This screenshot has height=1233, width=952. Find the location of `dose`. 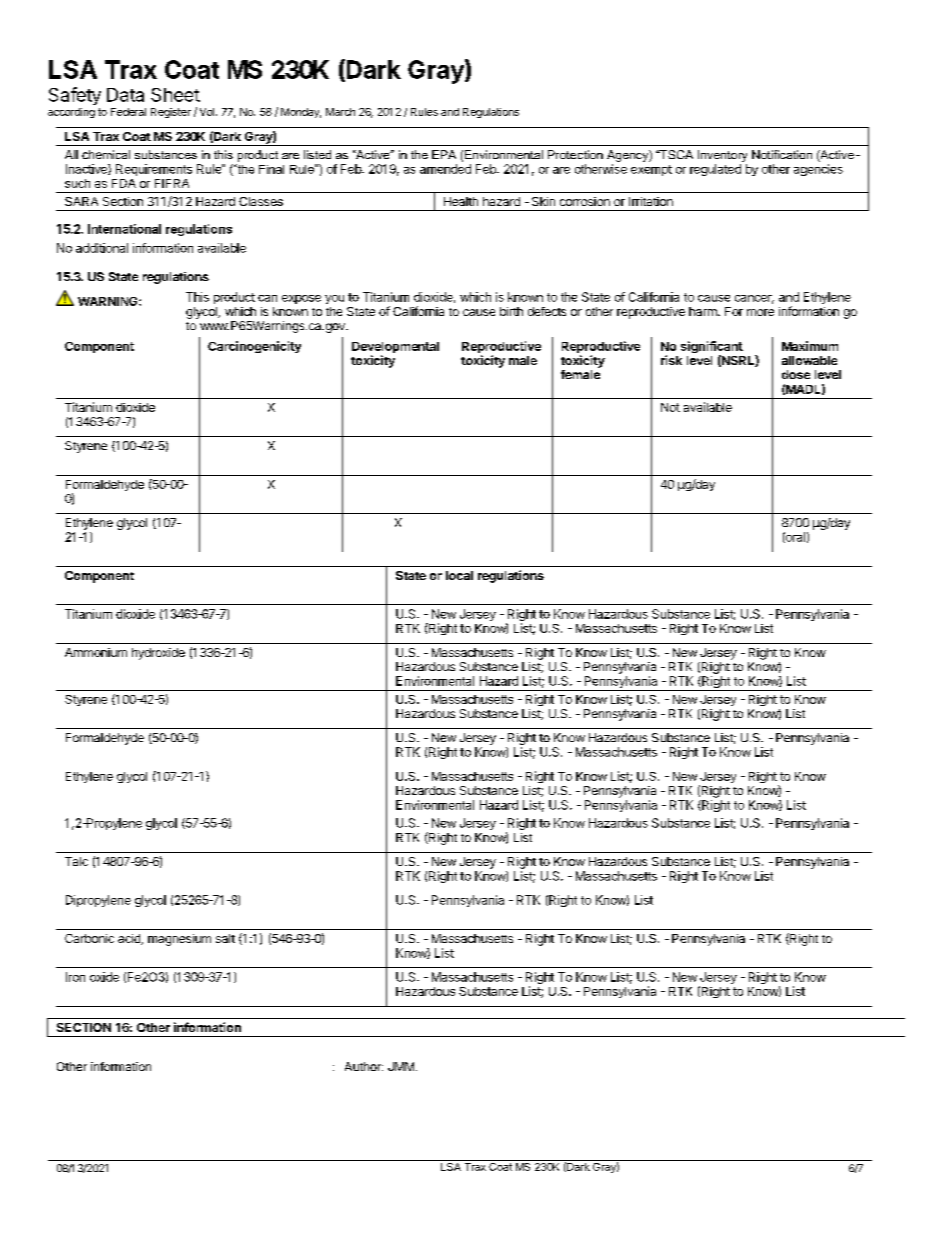

dose is located at coordinates (796, 374).
